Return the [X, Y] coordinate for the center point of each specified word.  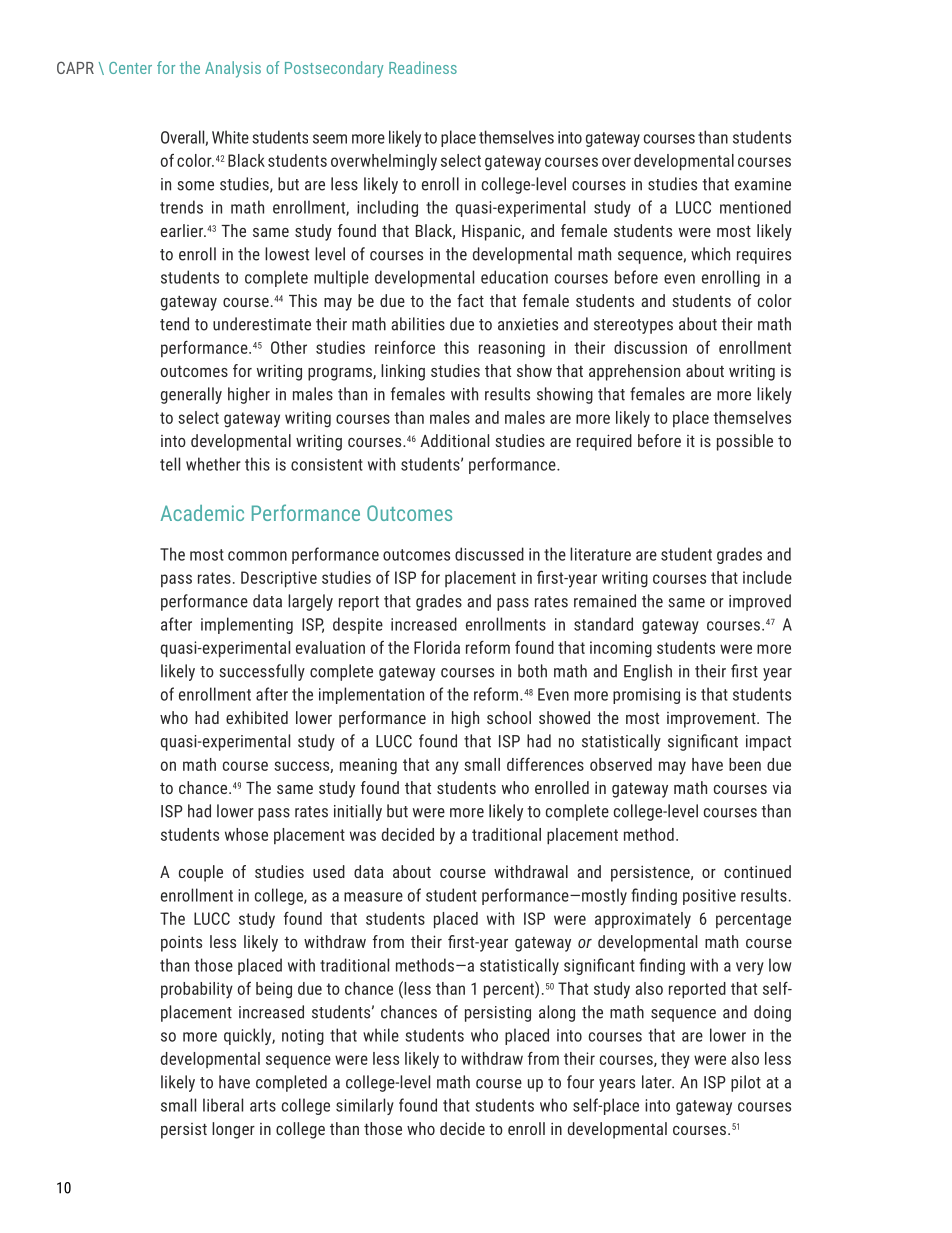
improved [760, 602]
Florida [437, 647]
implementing [247, 625]
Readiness [423, 67]
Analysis [233, 69]
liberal [223, 1105]
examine [763, 184]
